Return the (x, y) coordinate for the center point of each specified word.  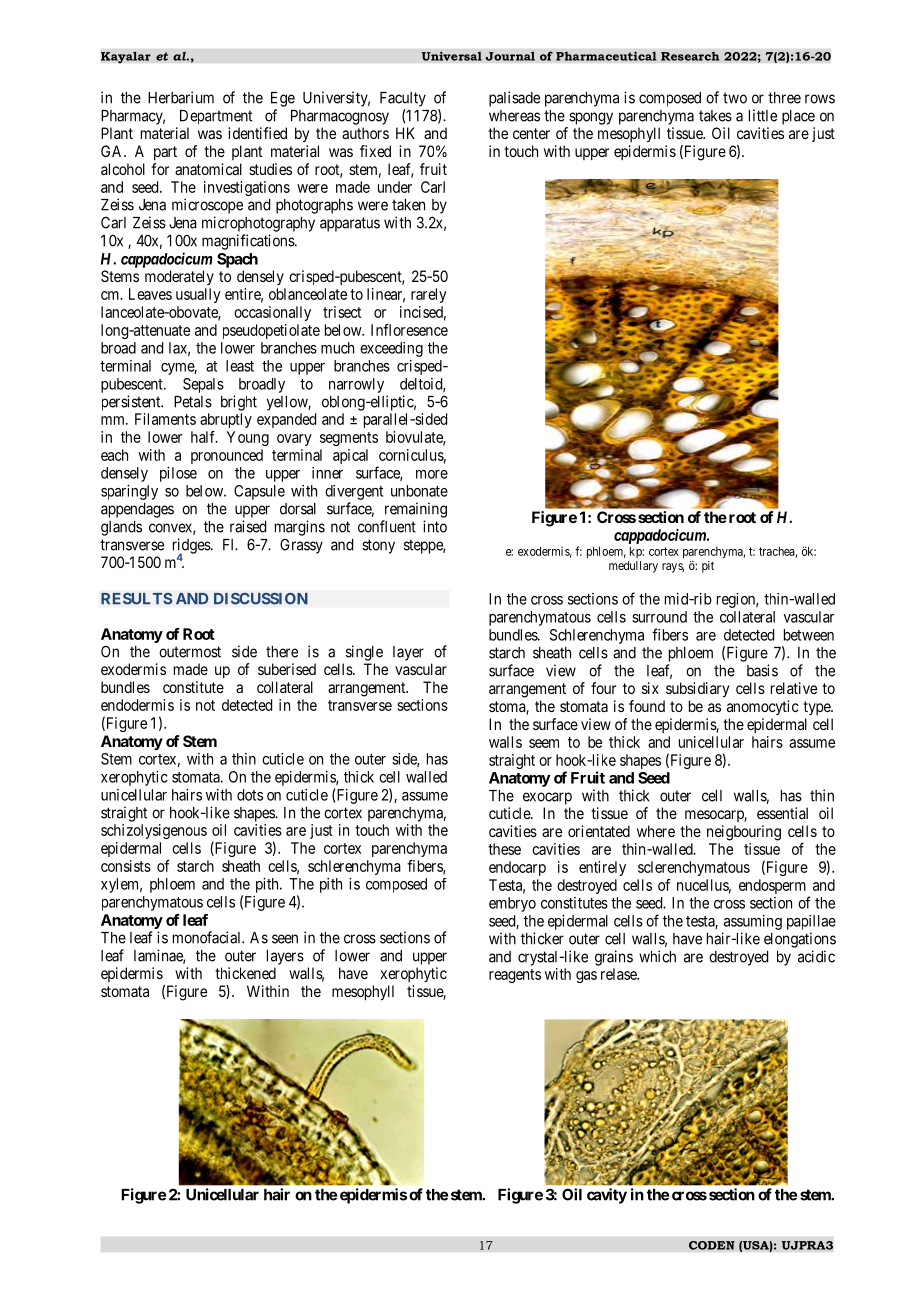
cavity (607, 1196)
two (735, 98)
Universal (451, 56)
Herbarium (181, 97)
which (657, 956)
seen (285, 939)
